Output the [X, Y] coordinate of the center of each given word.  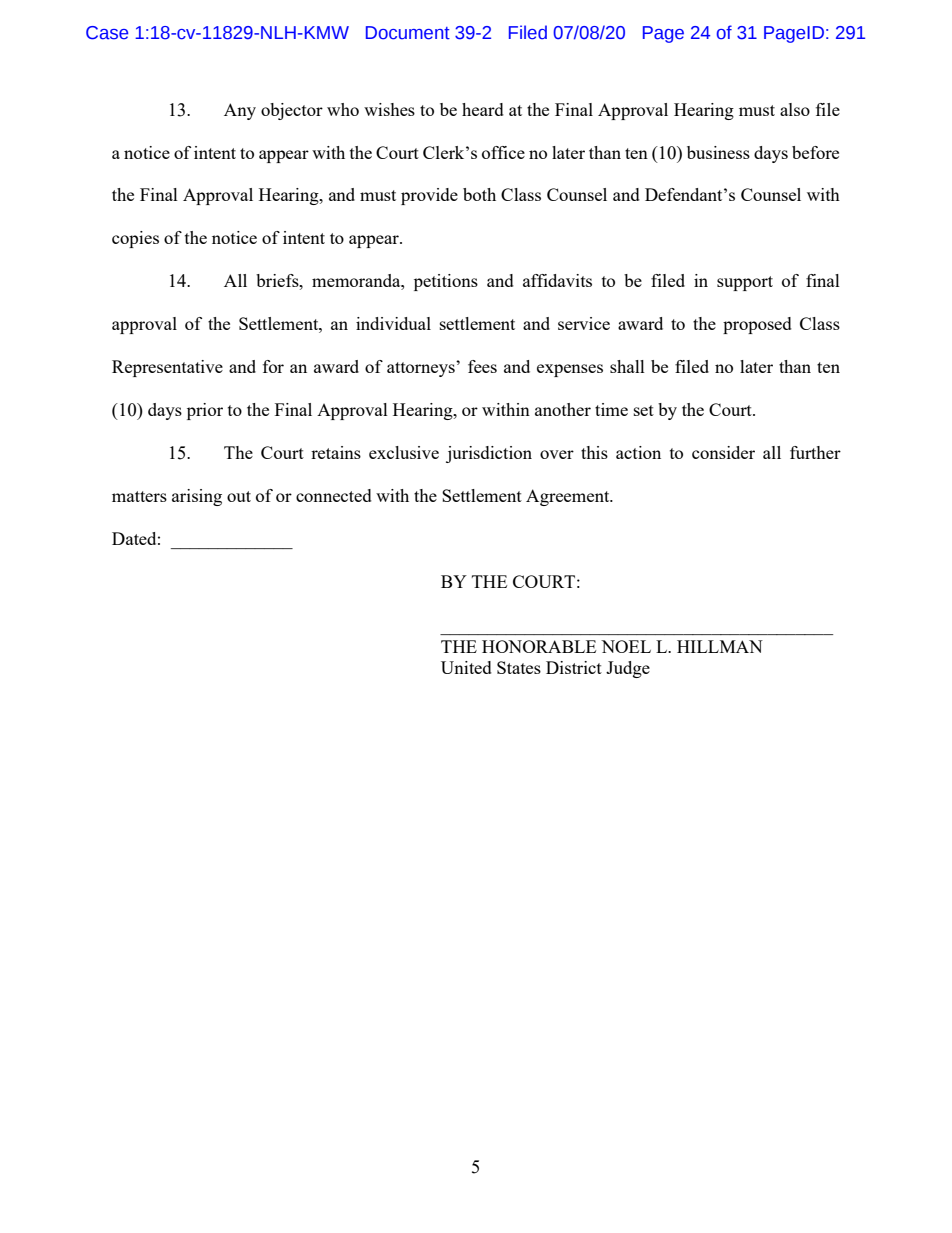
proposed [757, 325]
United [466, 667]
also [795, 109]
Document [408, 33]
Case [107, 33]
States [519, 667]
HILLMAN [720, 646]
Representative [167, 368]
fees [482, 366]
